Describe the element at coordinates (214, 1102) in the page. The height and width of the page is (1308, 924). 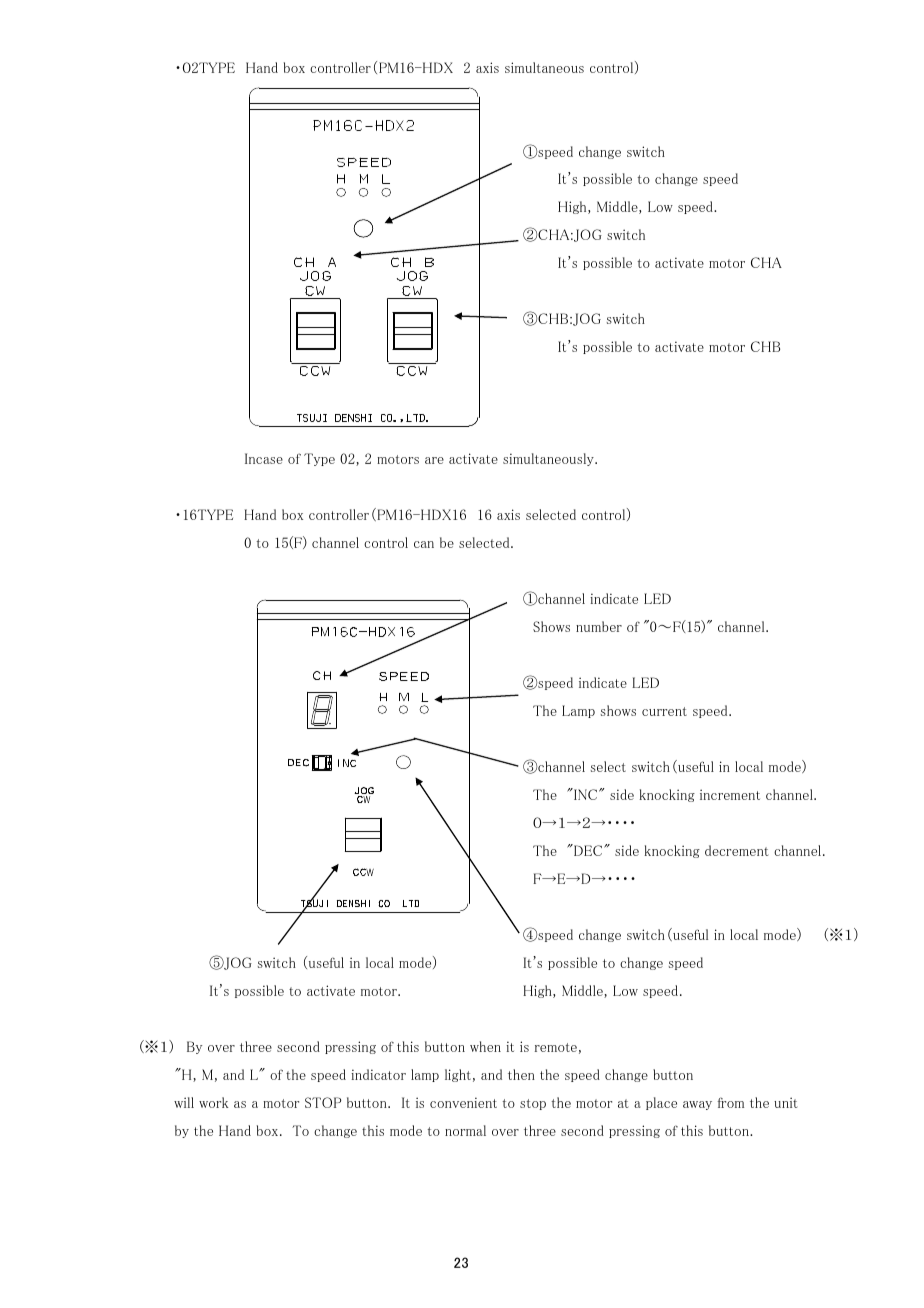
I see `work` at that location.
